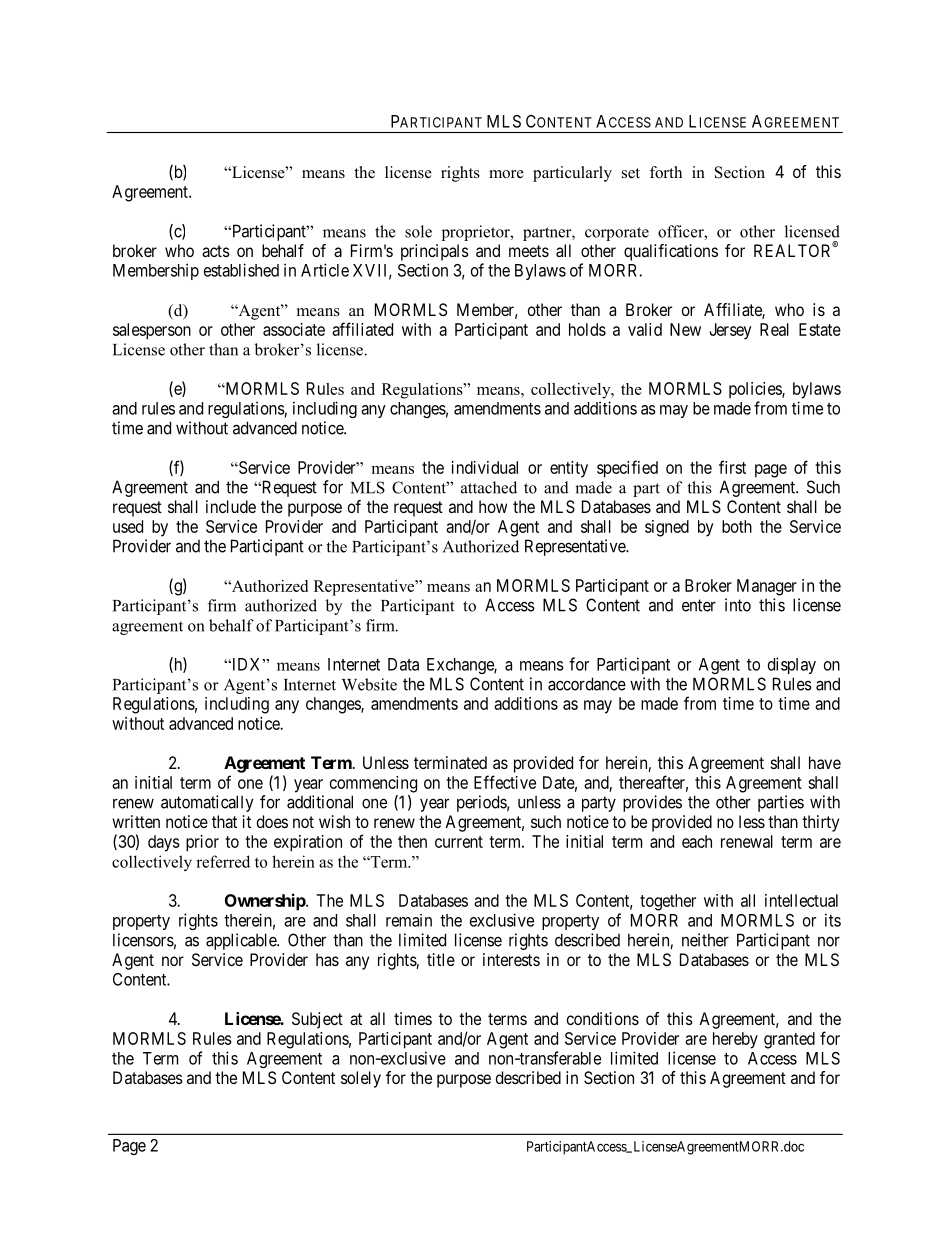 This screenshot has height=1233, width=952. What do you see at coordinates (231, 506) in the screenshot?
I see `include` at bounding box center [231, 506].
